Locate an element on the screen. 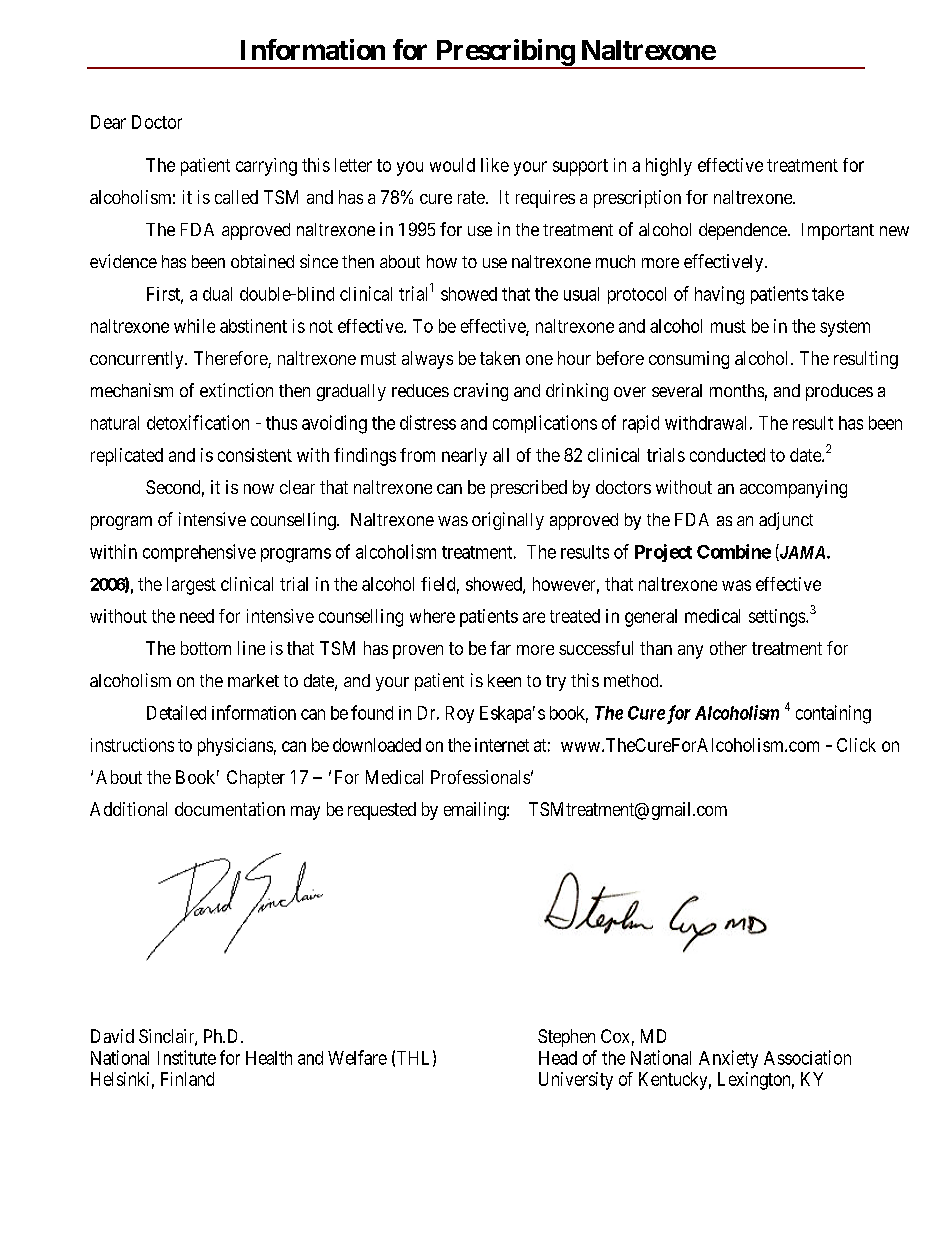 The height and width of the screenshot is (1233, 952). Dear is located at coordinates (108, 122).
